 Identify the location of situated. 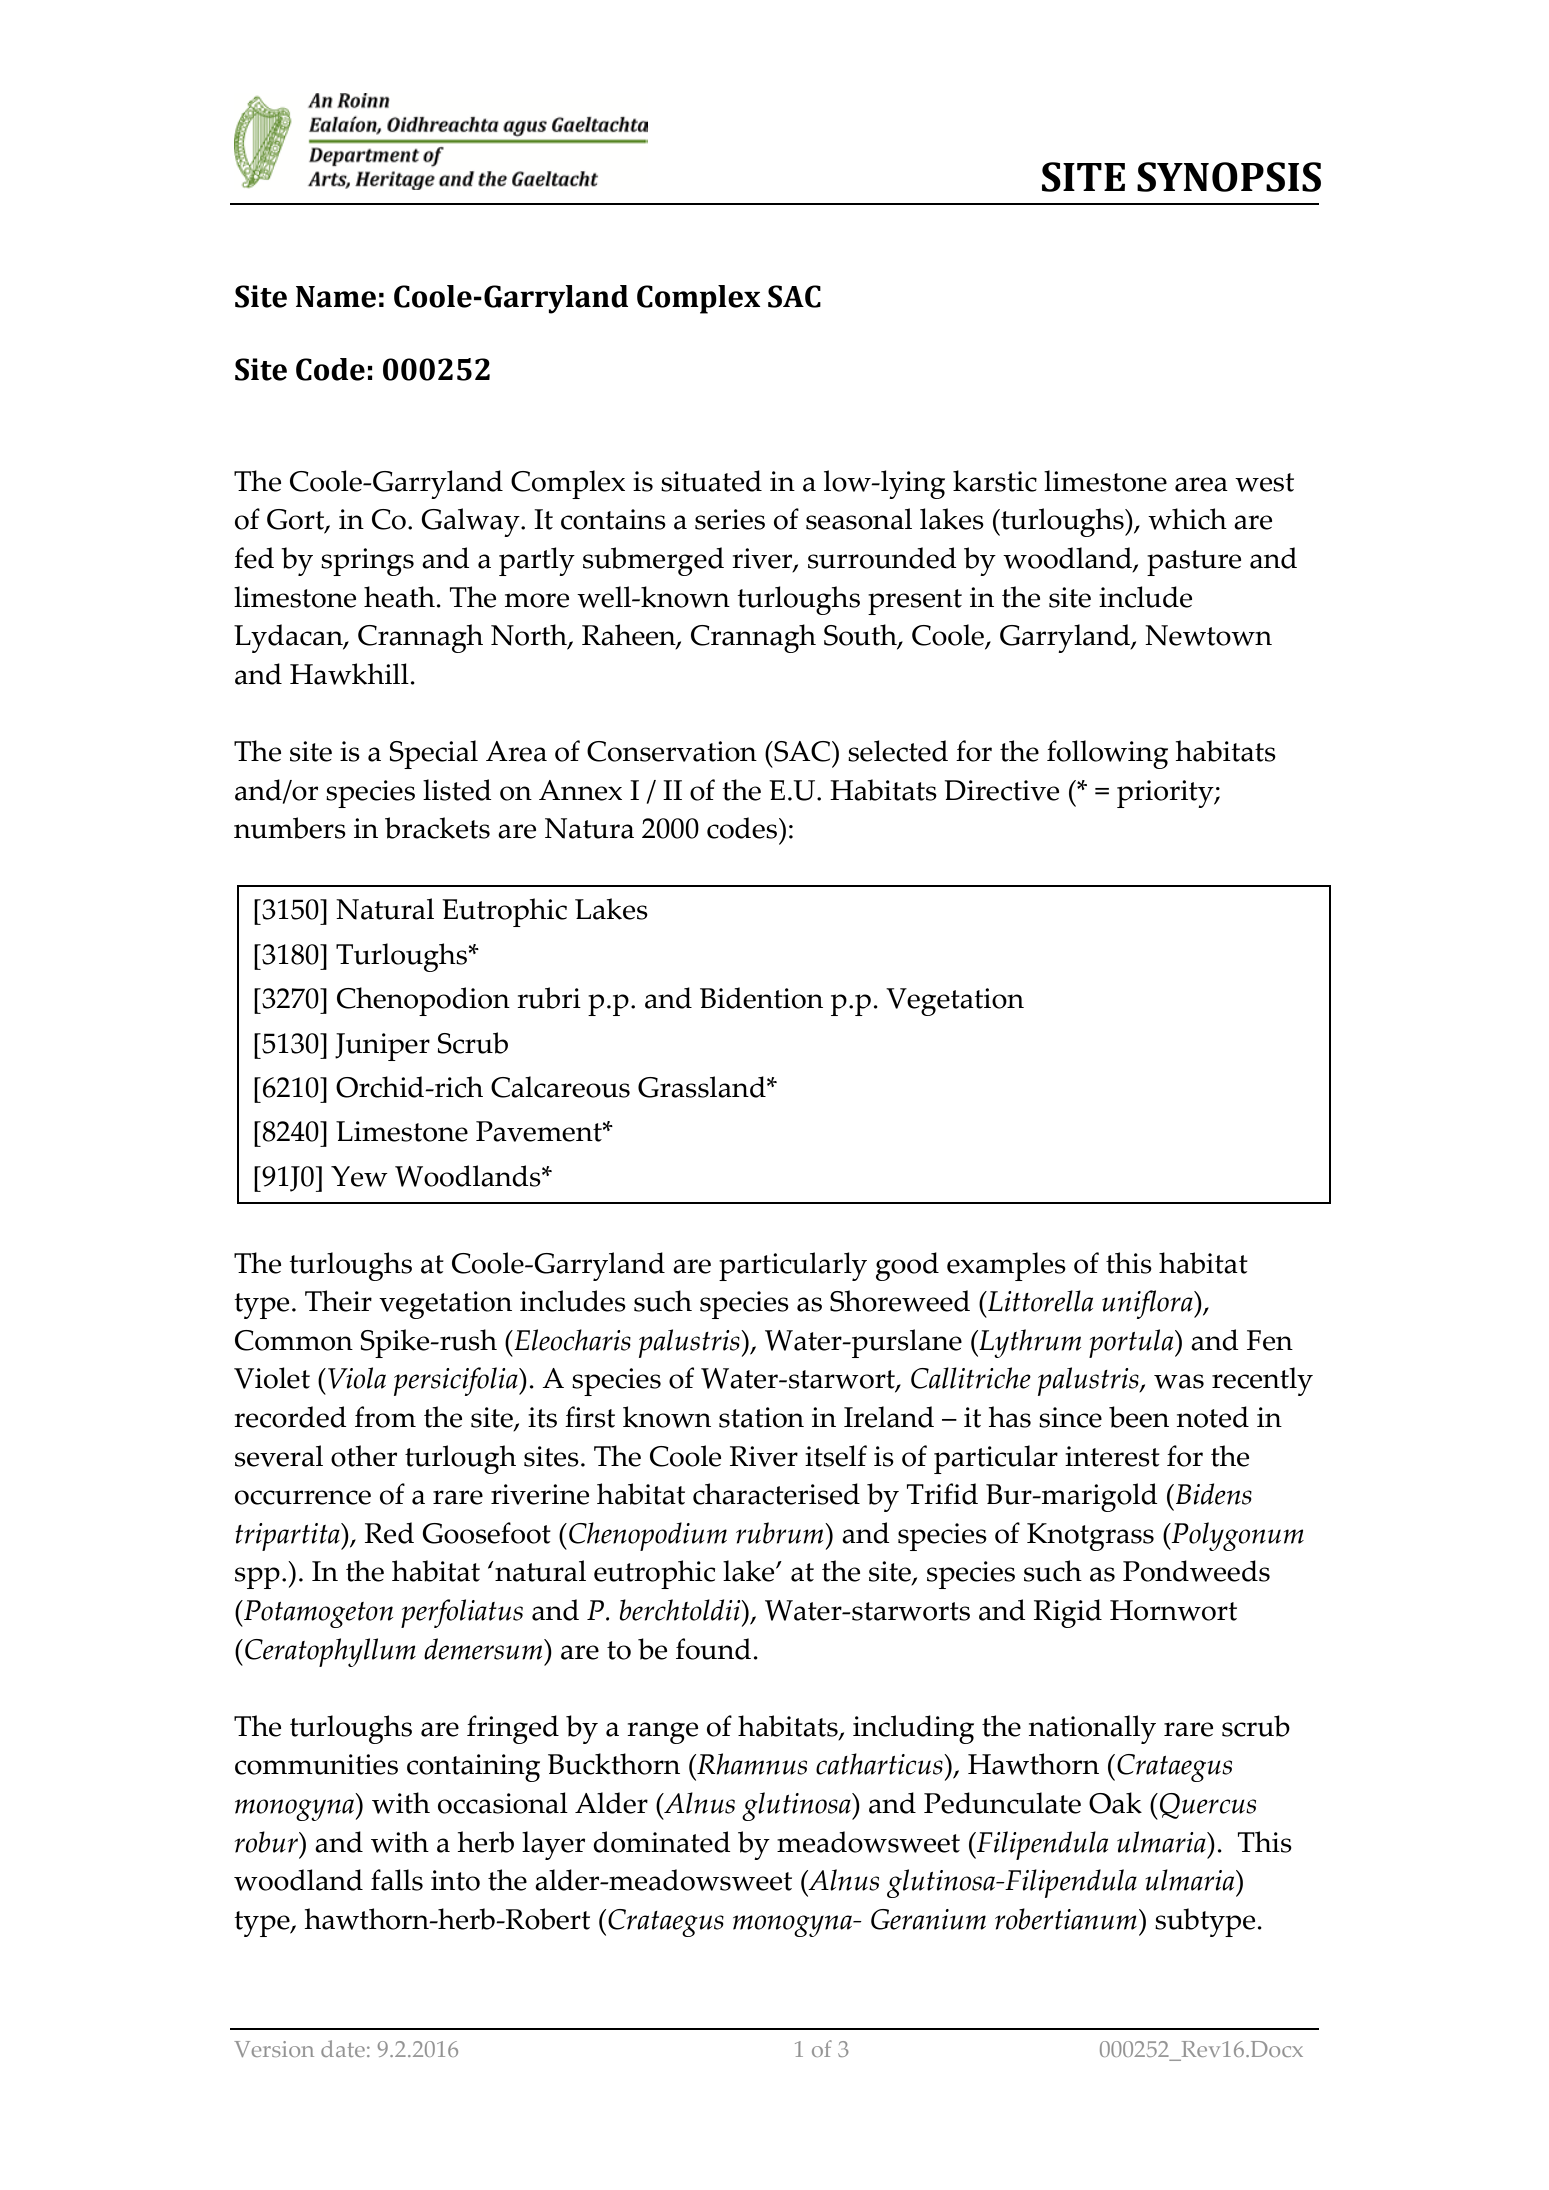
(711, 481).
